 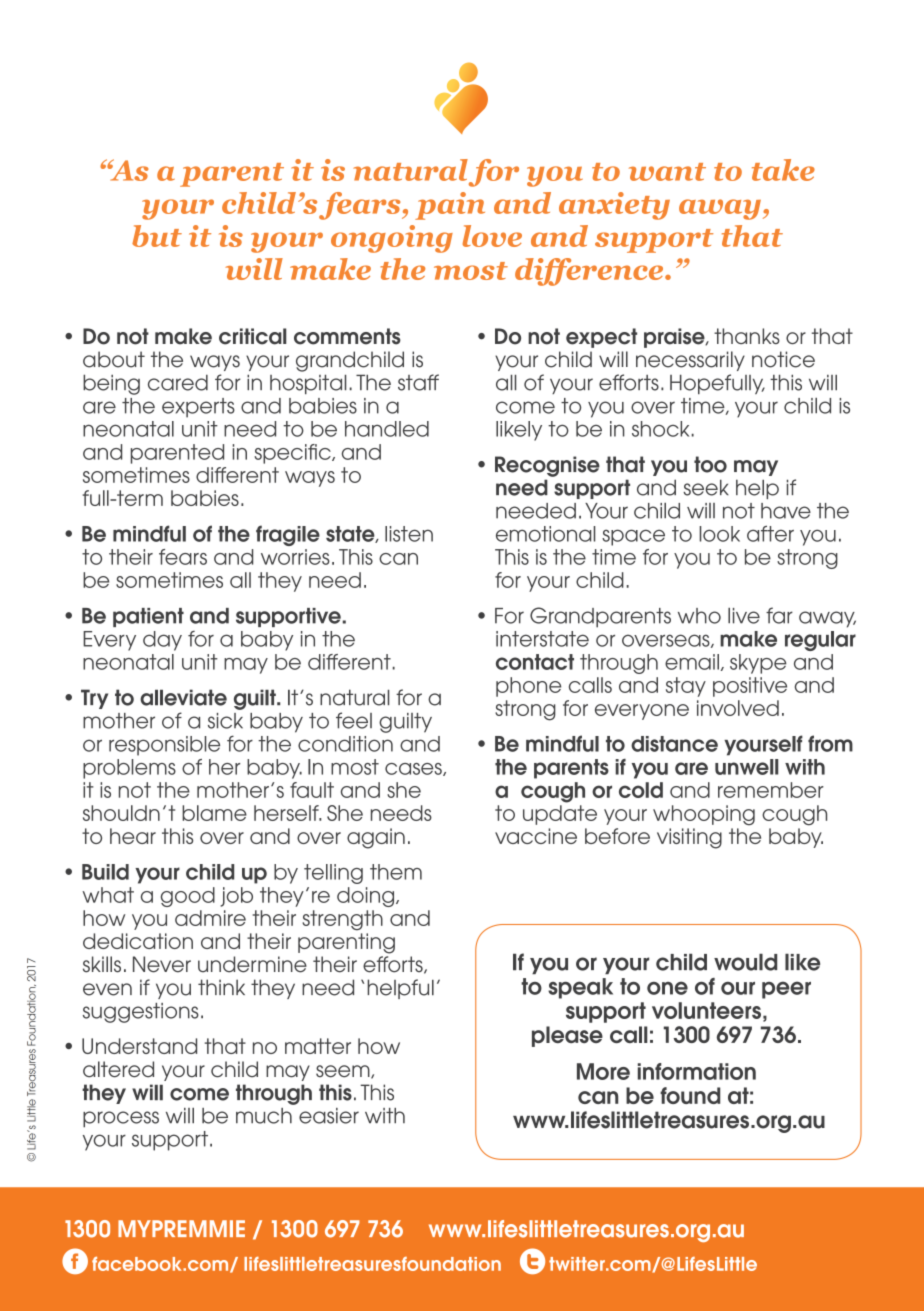 What do you see at coordinates (450, 206) in the screenshot?
I see `pain` at bounding box center [450, 206].
